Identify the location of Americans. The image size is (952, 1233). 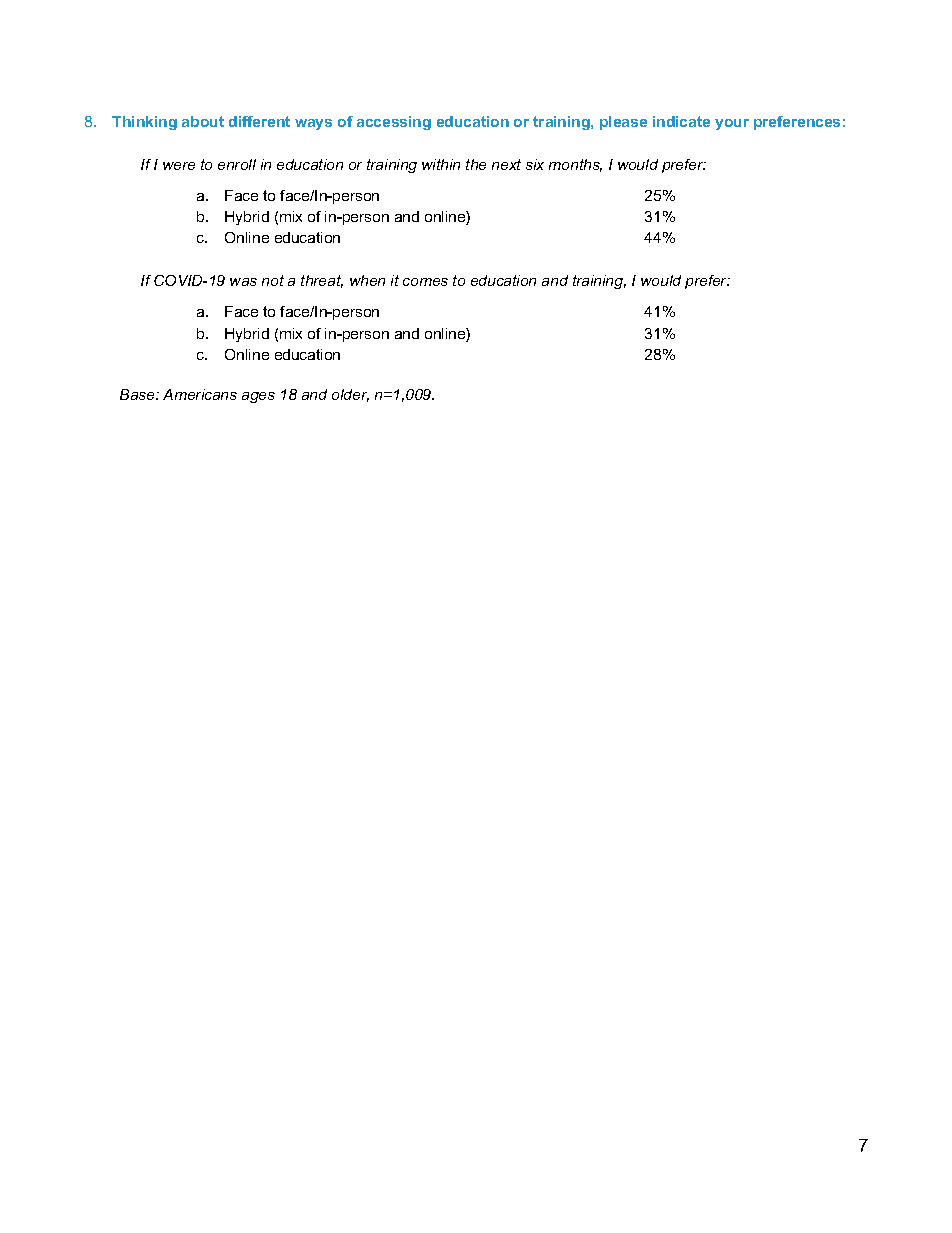
(200, 394).
